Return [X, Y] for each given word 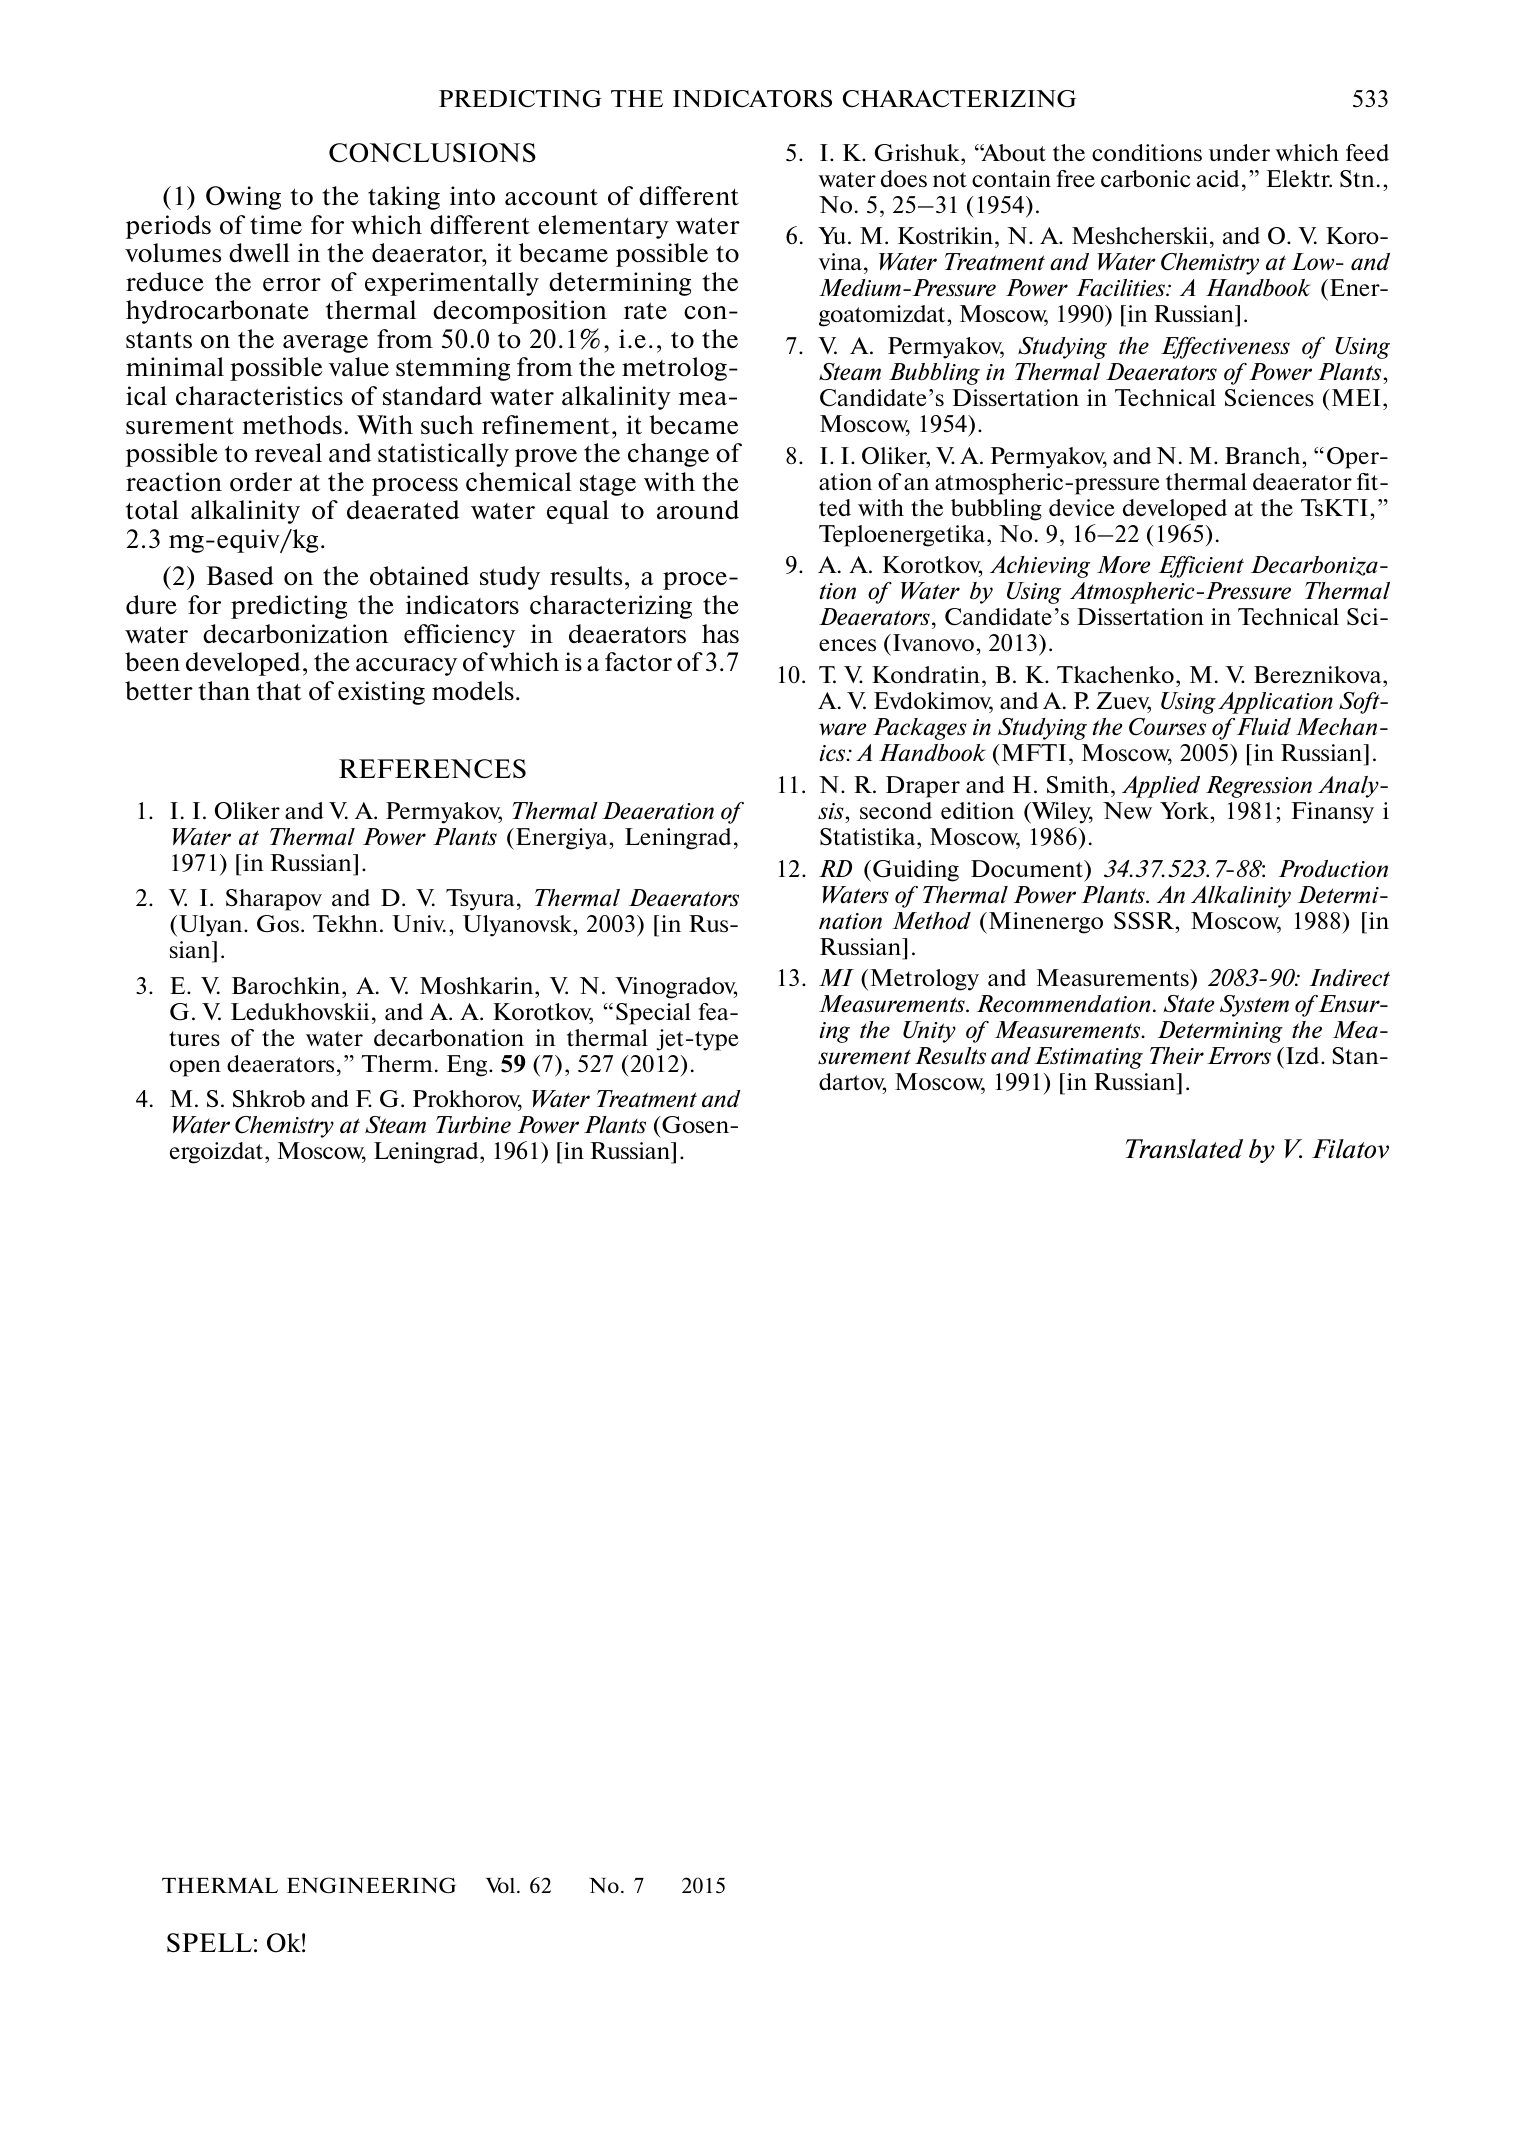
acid [1218, 178]
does [904, 178]
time [276, 225]
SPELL [209, 1943]
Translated [1184, 1149]
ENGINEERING [371, 1885]
